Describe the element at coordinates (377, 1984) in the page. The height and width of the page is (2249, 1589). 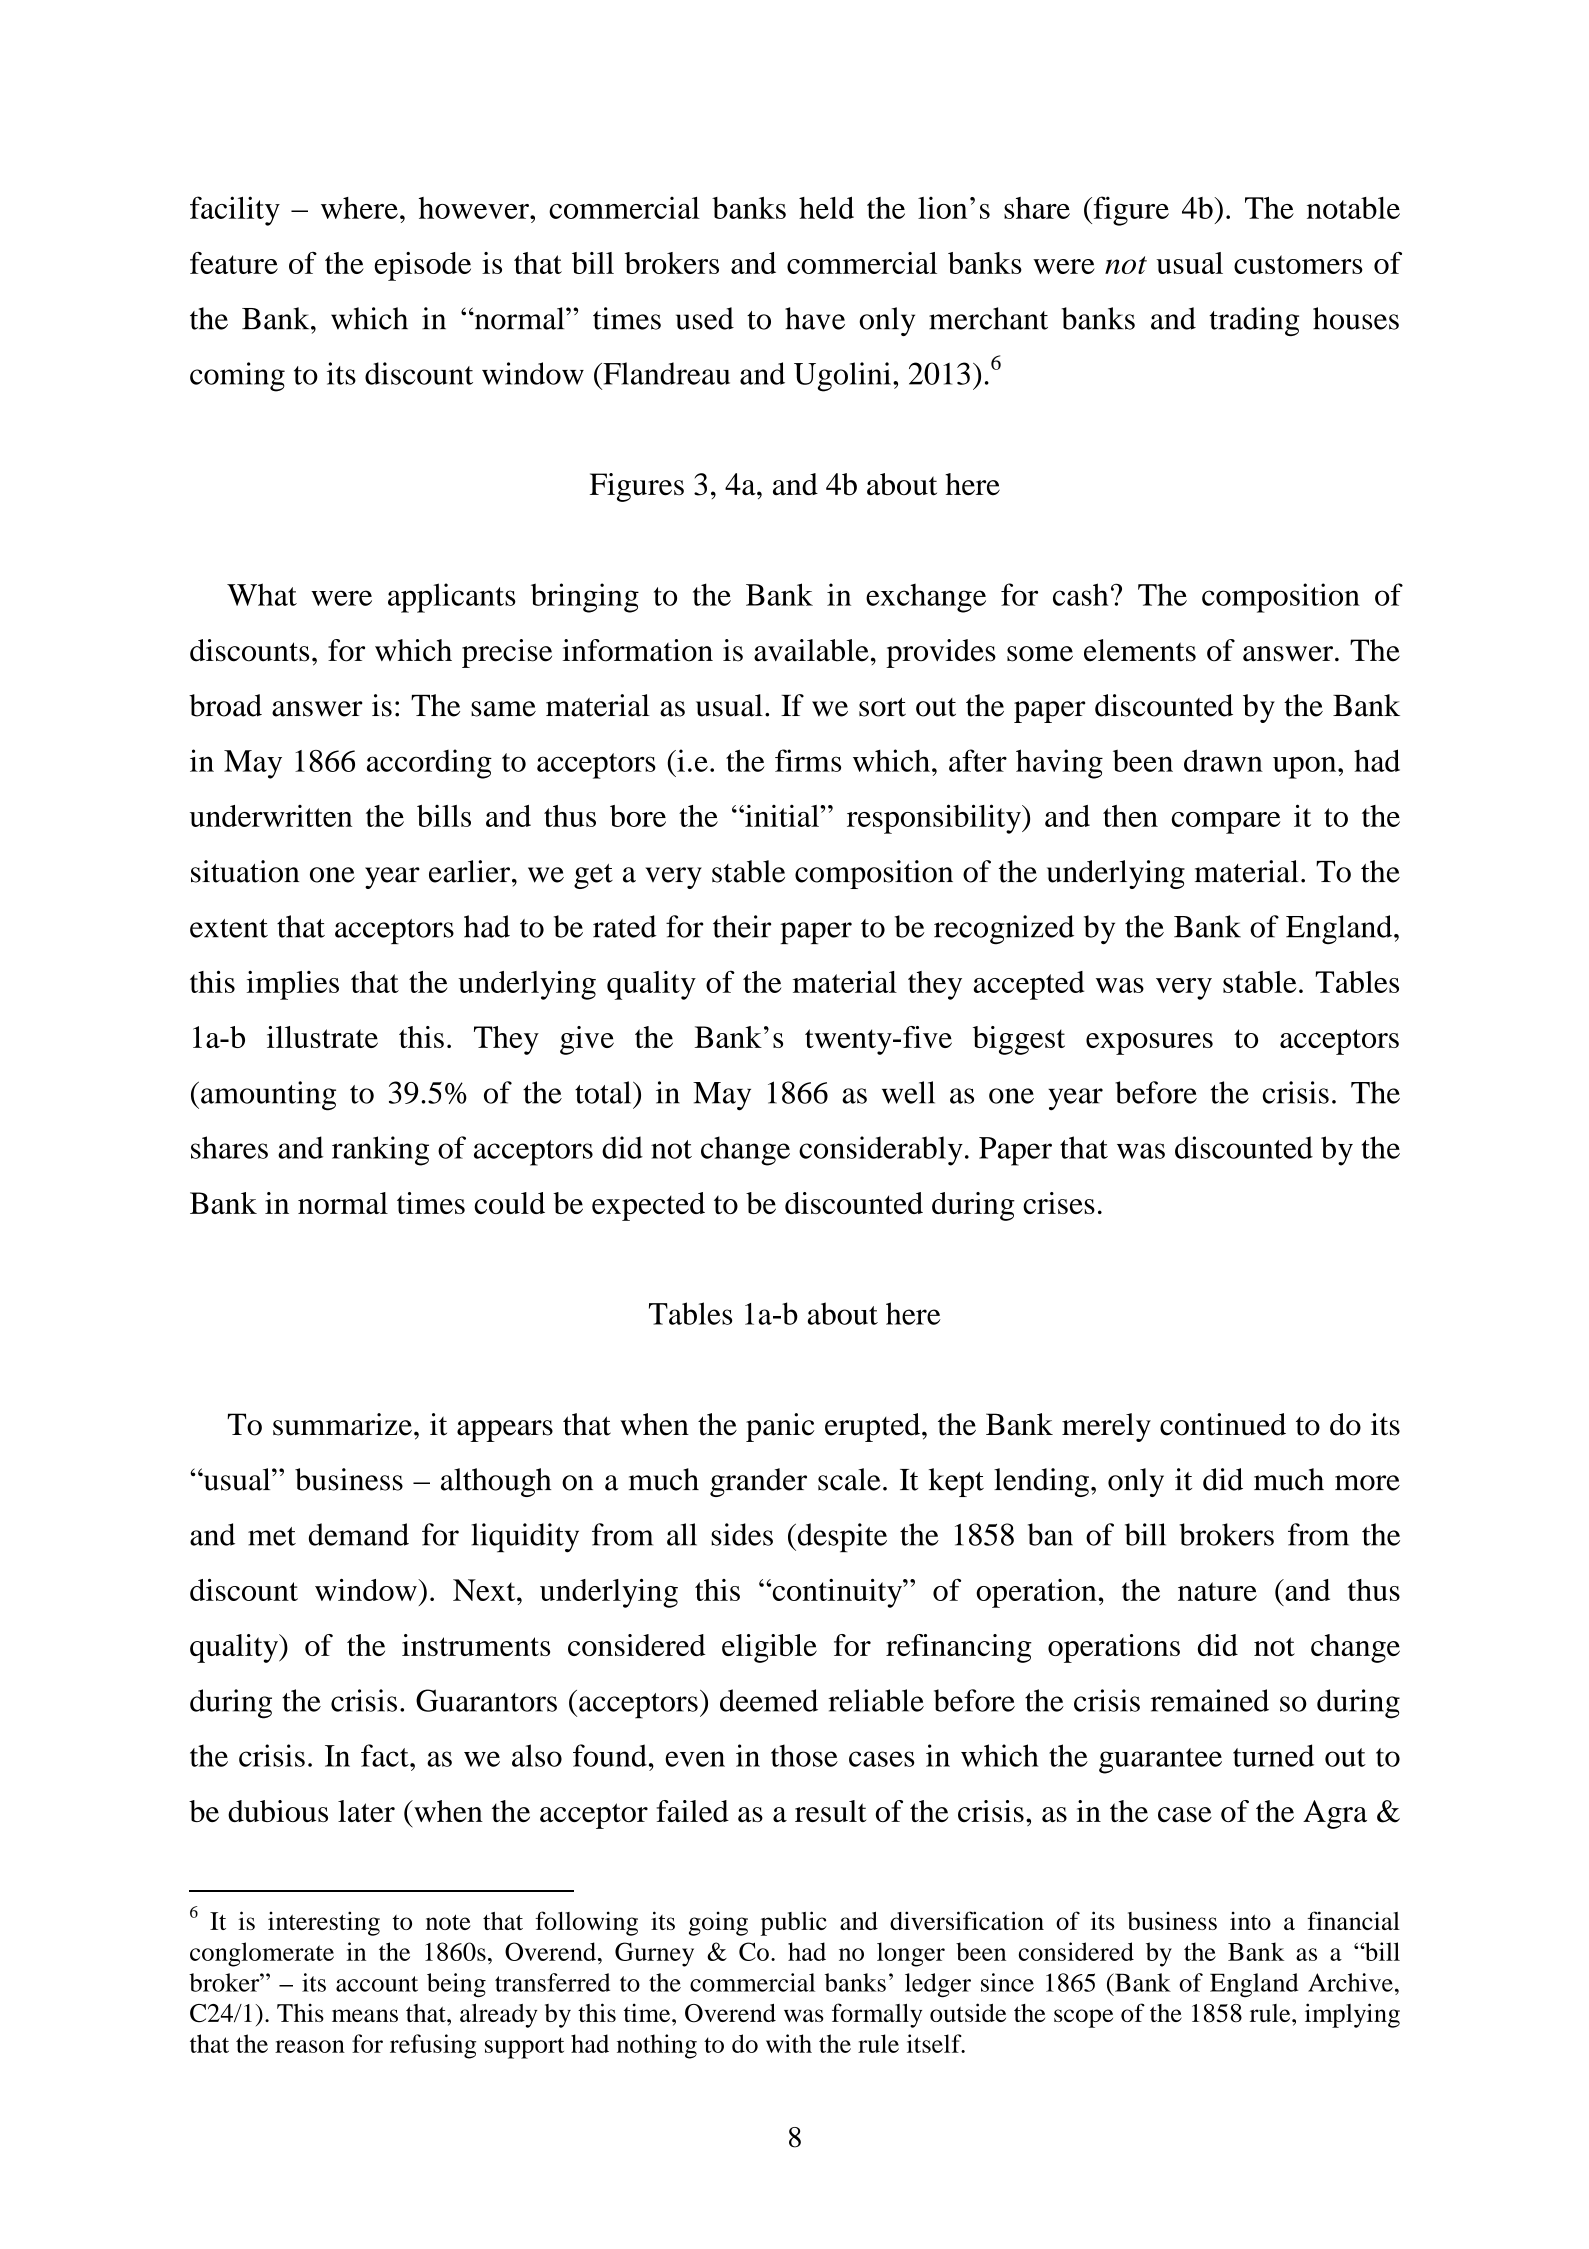
I see `account` at that location.
